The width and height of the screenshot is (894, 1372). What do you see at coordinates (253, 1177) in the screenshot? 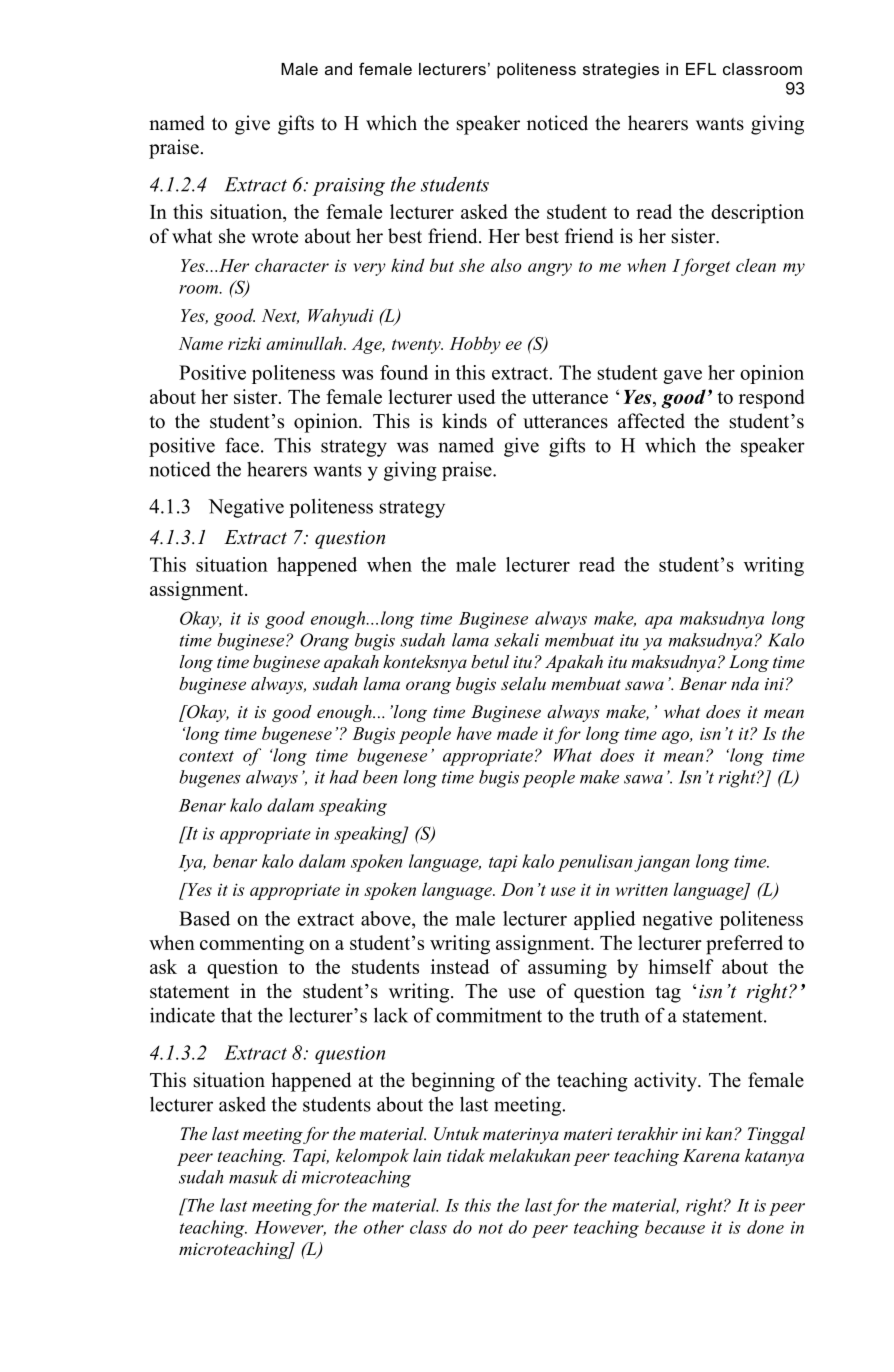
I see `masuk` at bounding box center [253, 1177].
